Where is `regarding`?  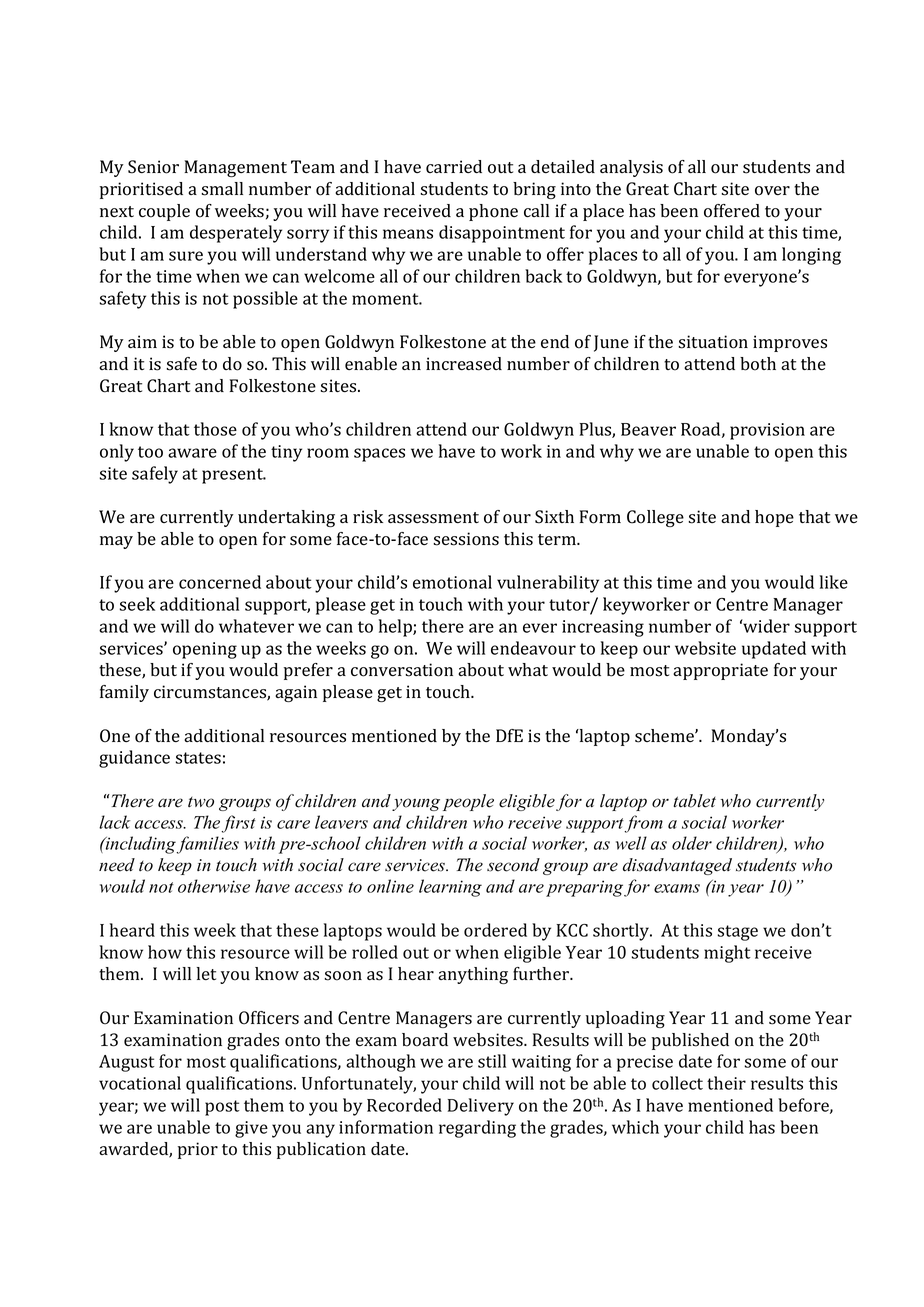 regarding is located at coordinates (477, 1129).
